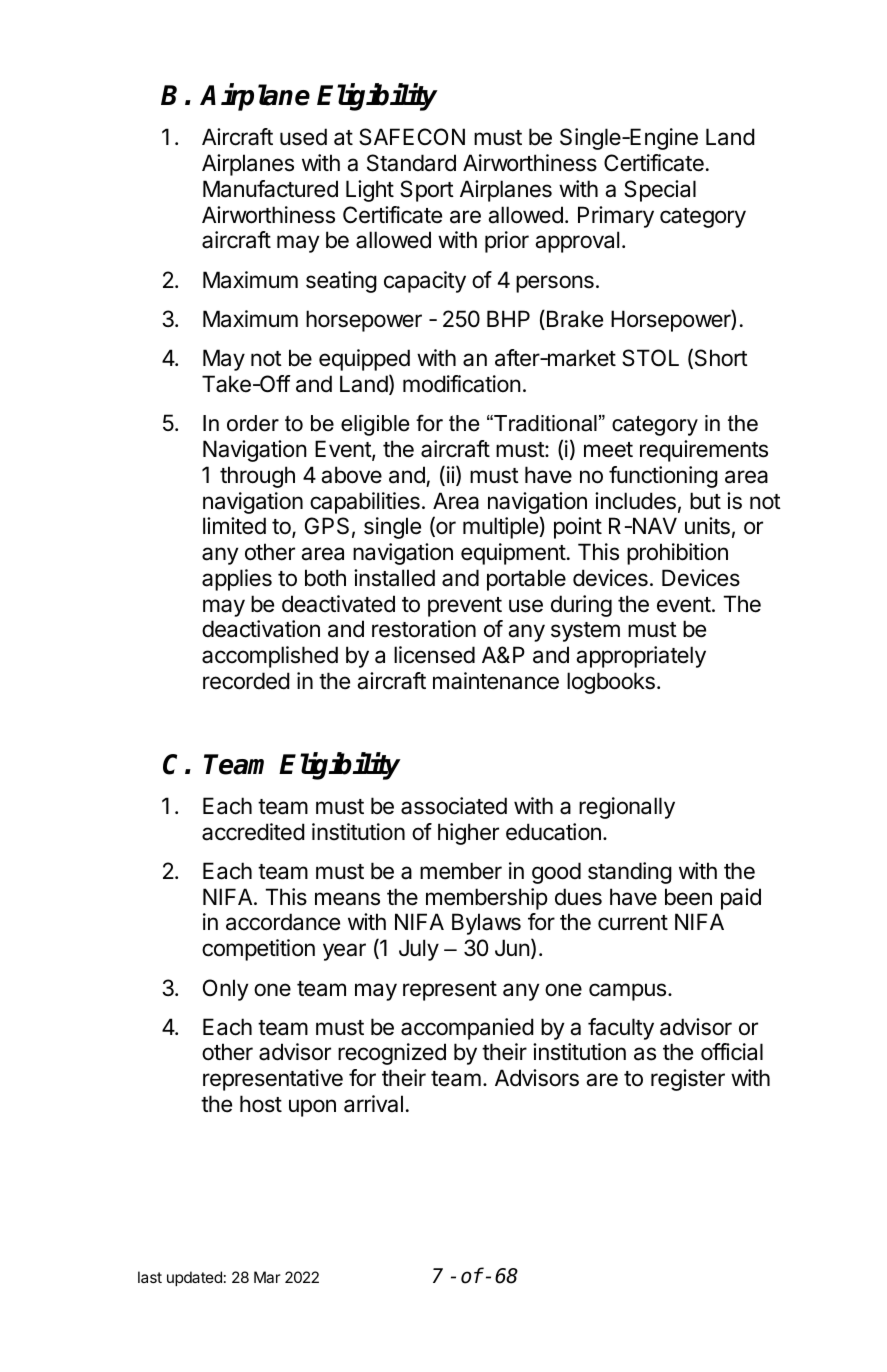 This document has width=887, height=1372. Describe the element at coordinates (486, 924) in the document. I see `Bylaws` at that location.
